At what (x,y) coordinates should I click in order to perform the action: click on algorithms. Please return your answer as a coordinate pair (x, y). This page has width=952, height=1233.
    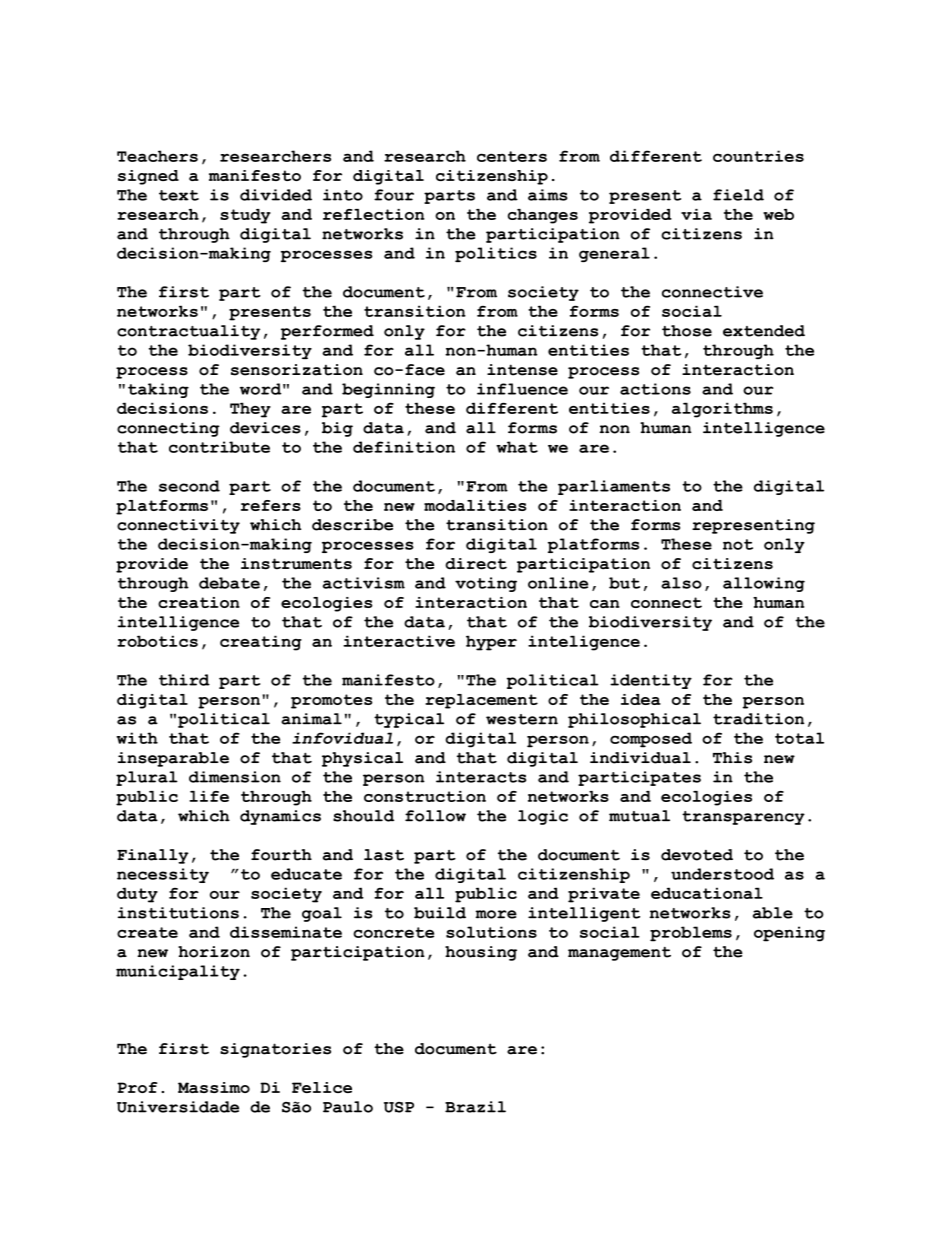
    Looking at the image, I should click on (722, 410).
